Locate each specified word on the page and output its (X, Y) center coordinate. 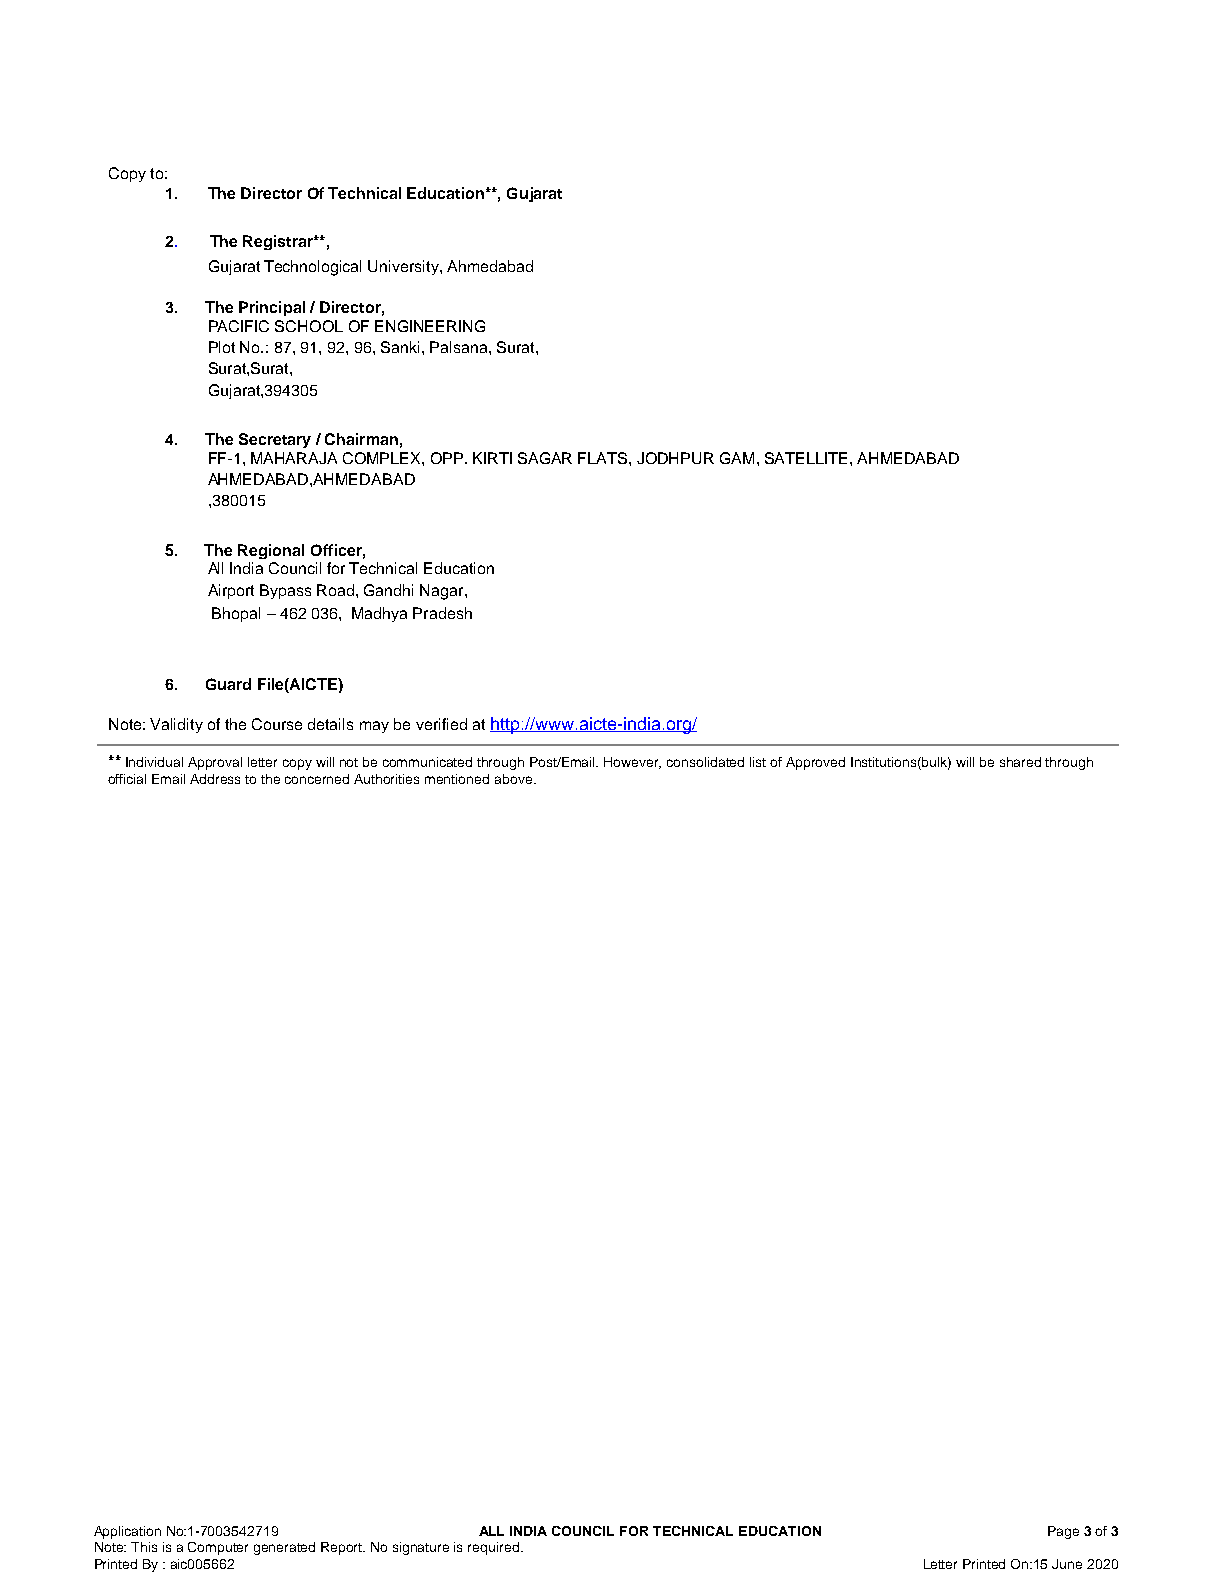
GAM (737, 458)
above (515, 779)
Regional (271, 551)
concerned (317, 779)
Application (127, 1532)
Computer (218, 1548)
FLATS (604, 458)
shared (1020, 762)
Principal (272, 308)
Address (215, 779)
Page (1063, 1532)
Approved (815, 763)
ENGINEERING (430, 326)
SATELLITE (808, 458)
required (493, 1548)
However (632, 763)
